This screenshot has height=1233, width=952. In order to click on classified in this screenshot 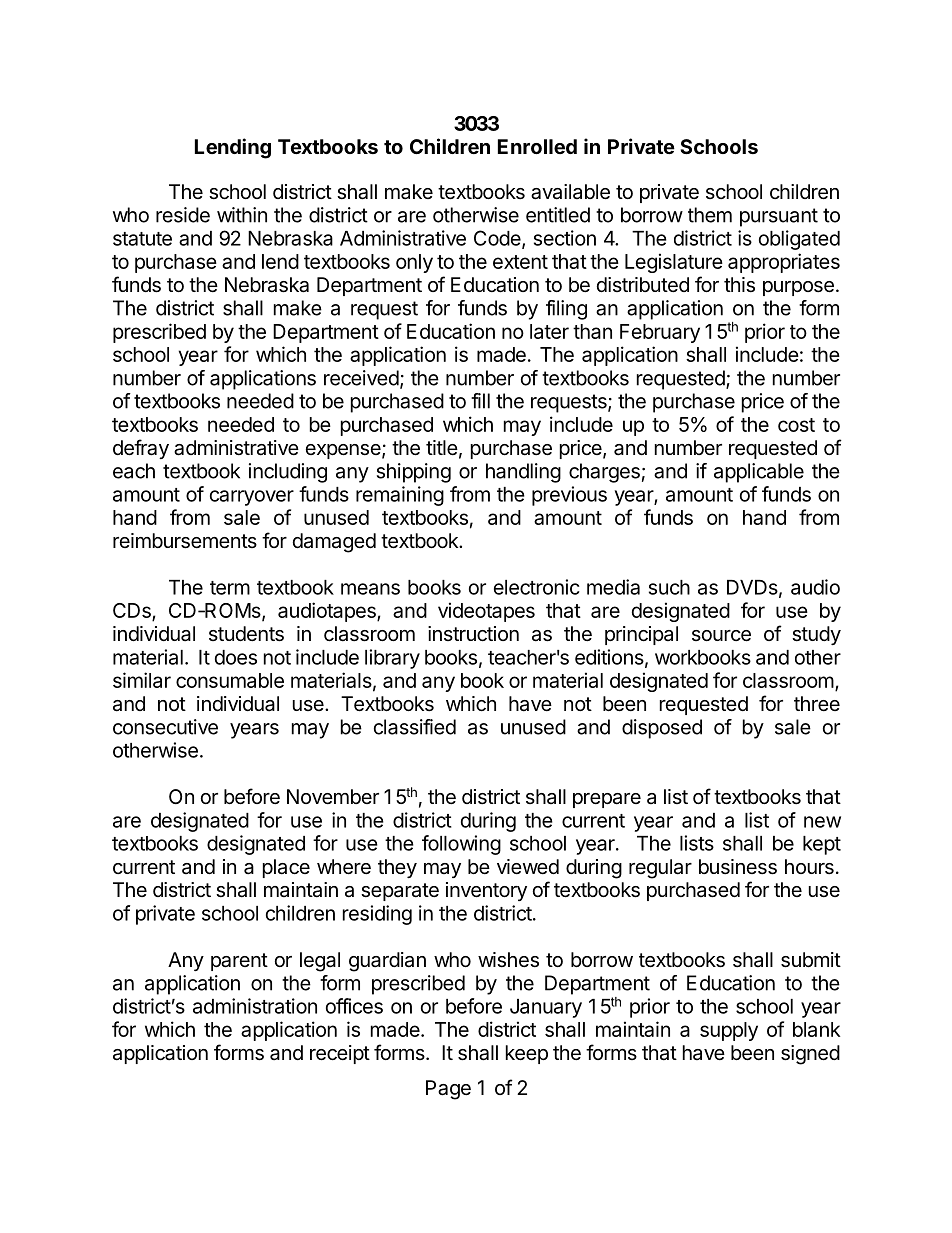, I will do `click(415, 727)`.
